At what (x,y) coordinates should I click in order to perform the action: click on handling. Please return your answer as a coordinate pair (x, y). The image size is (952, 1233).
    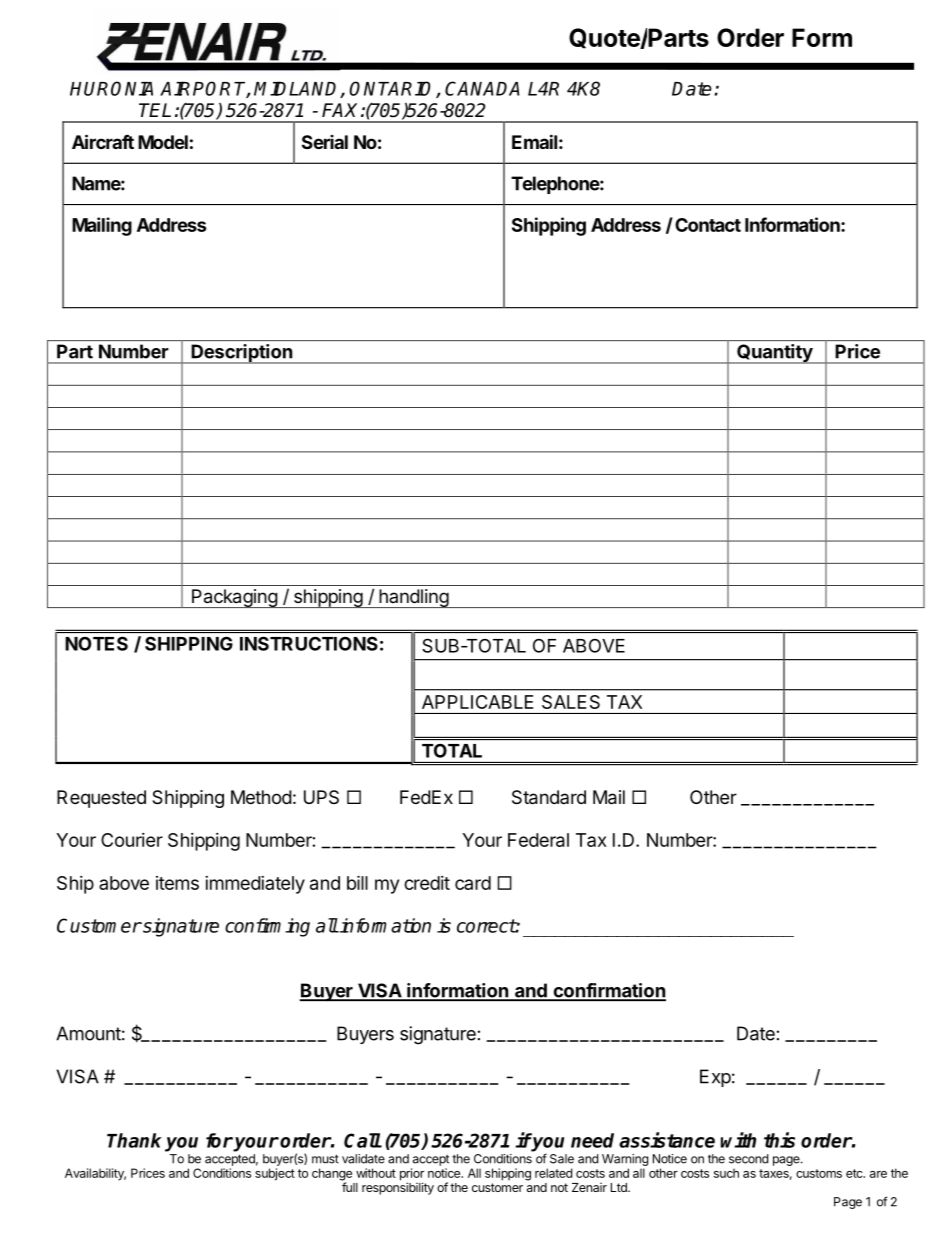
    Looking at the image, I should click on (413, 598).
